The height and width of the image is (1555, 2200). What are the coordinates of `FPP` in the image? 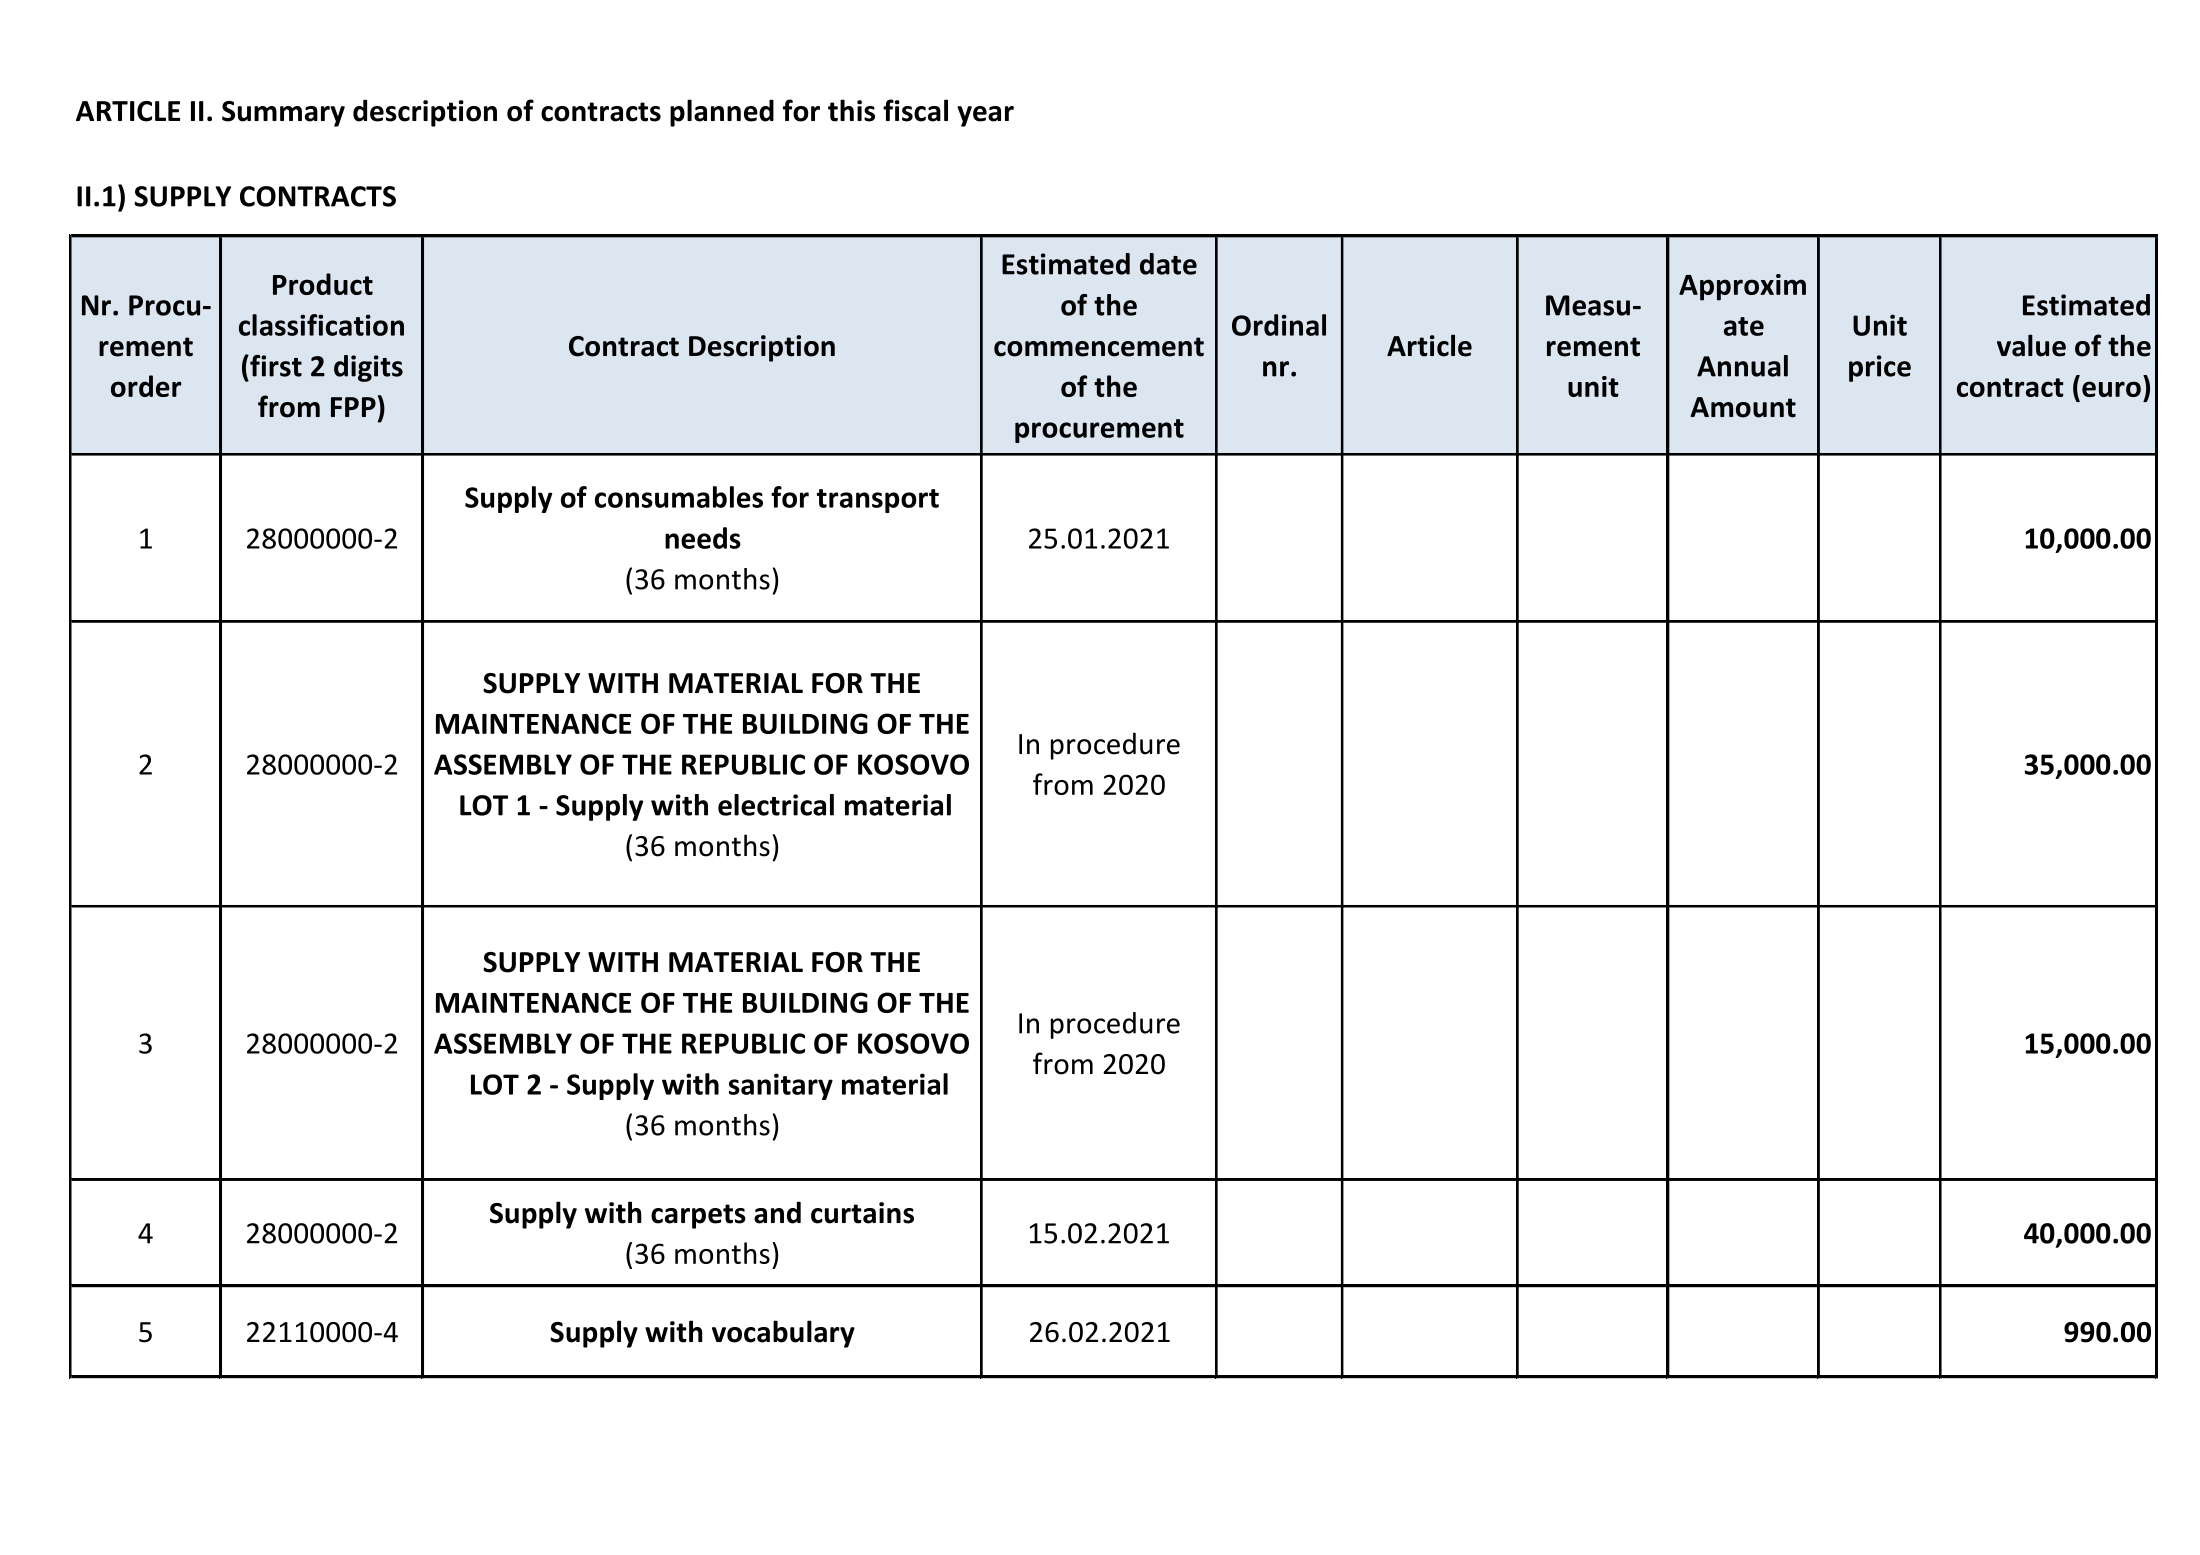 It's located at (353, 407).
